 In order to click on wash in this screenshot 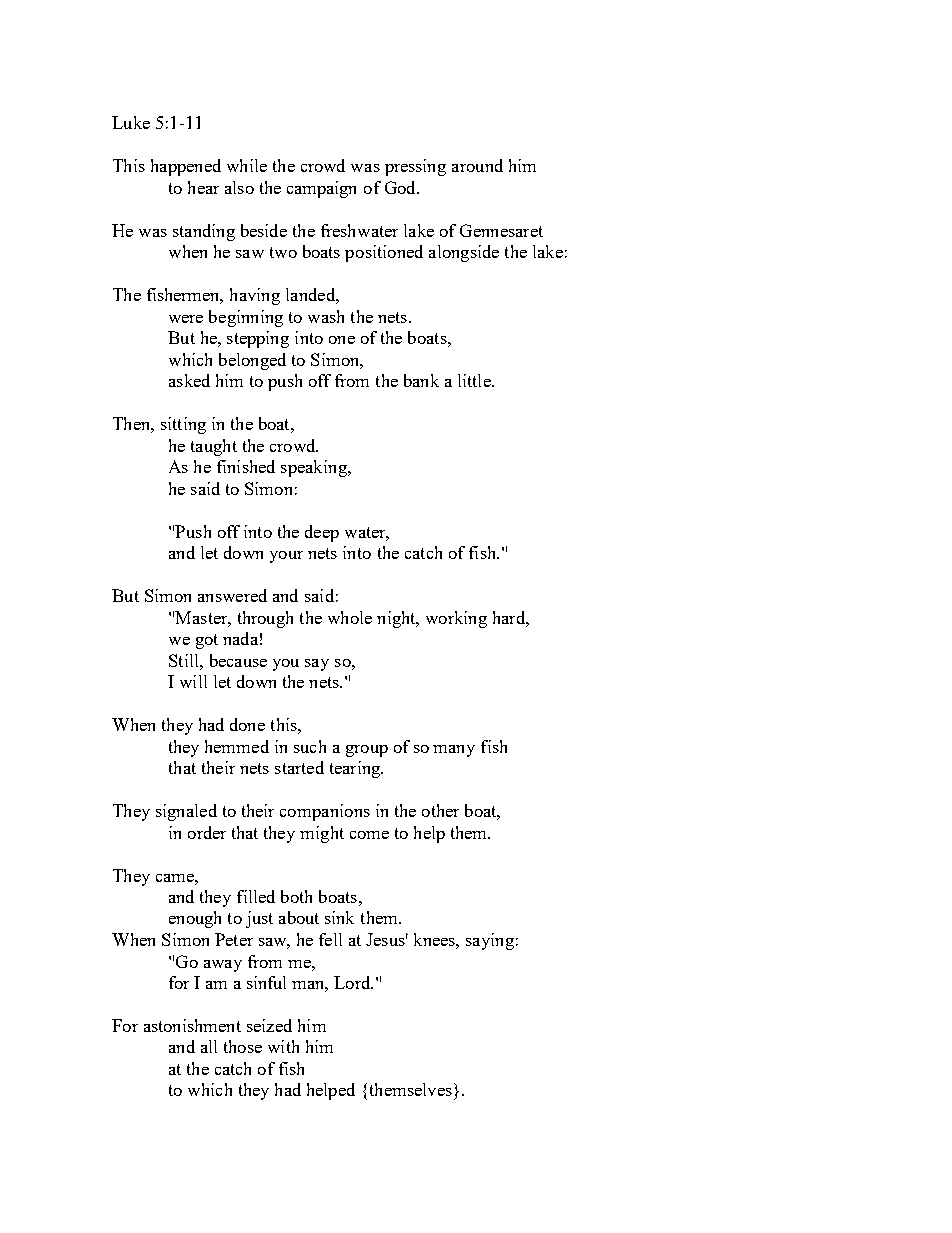, I will do `click(326, 316)`.
